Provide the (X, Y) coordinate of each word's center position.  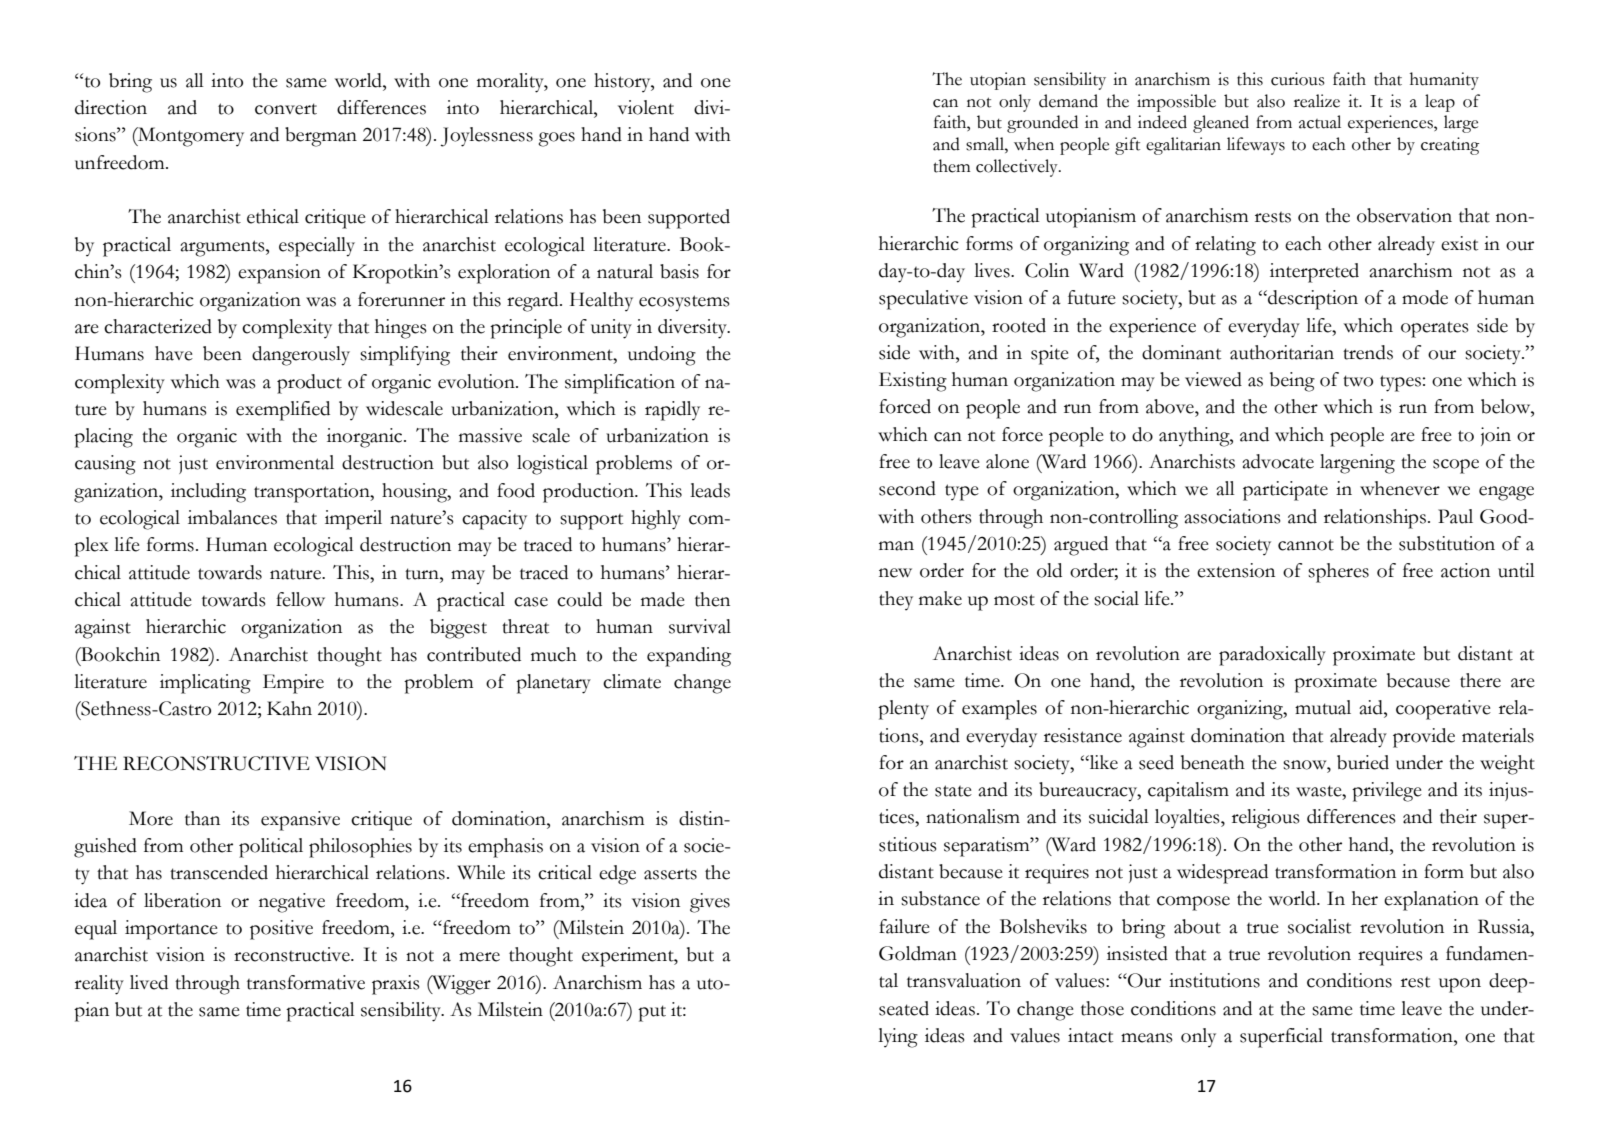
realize (1317, 101)
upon (1460, 985)
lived (149, 982)
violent (646, 107)
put (652, 1013)
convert (286, 109)
